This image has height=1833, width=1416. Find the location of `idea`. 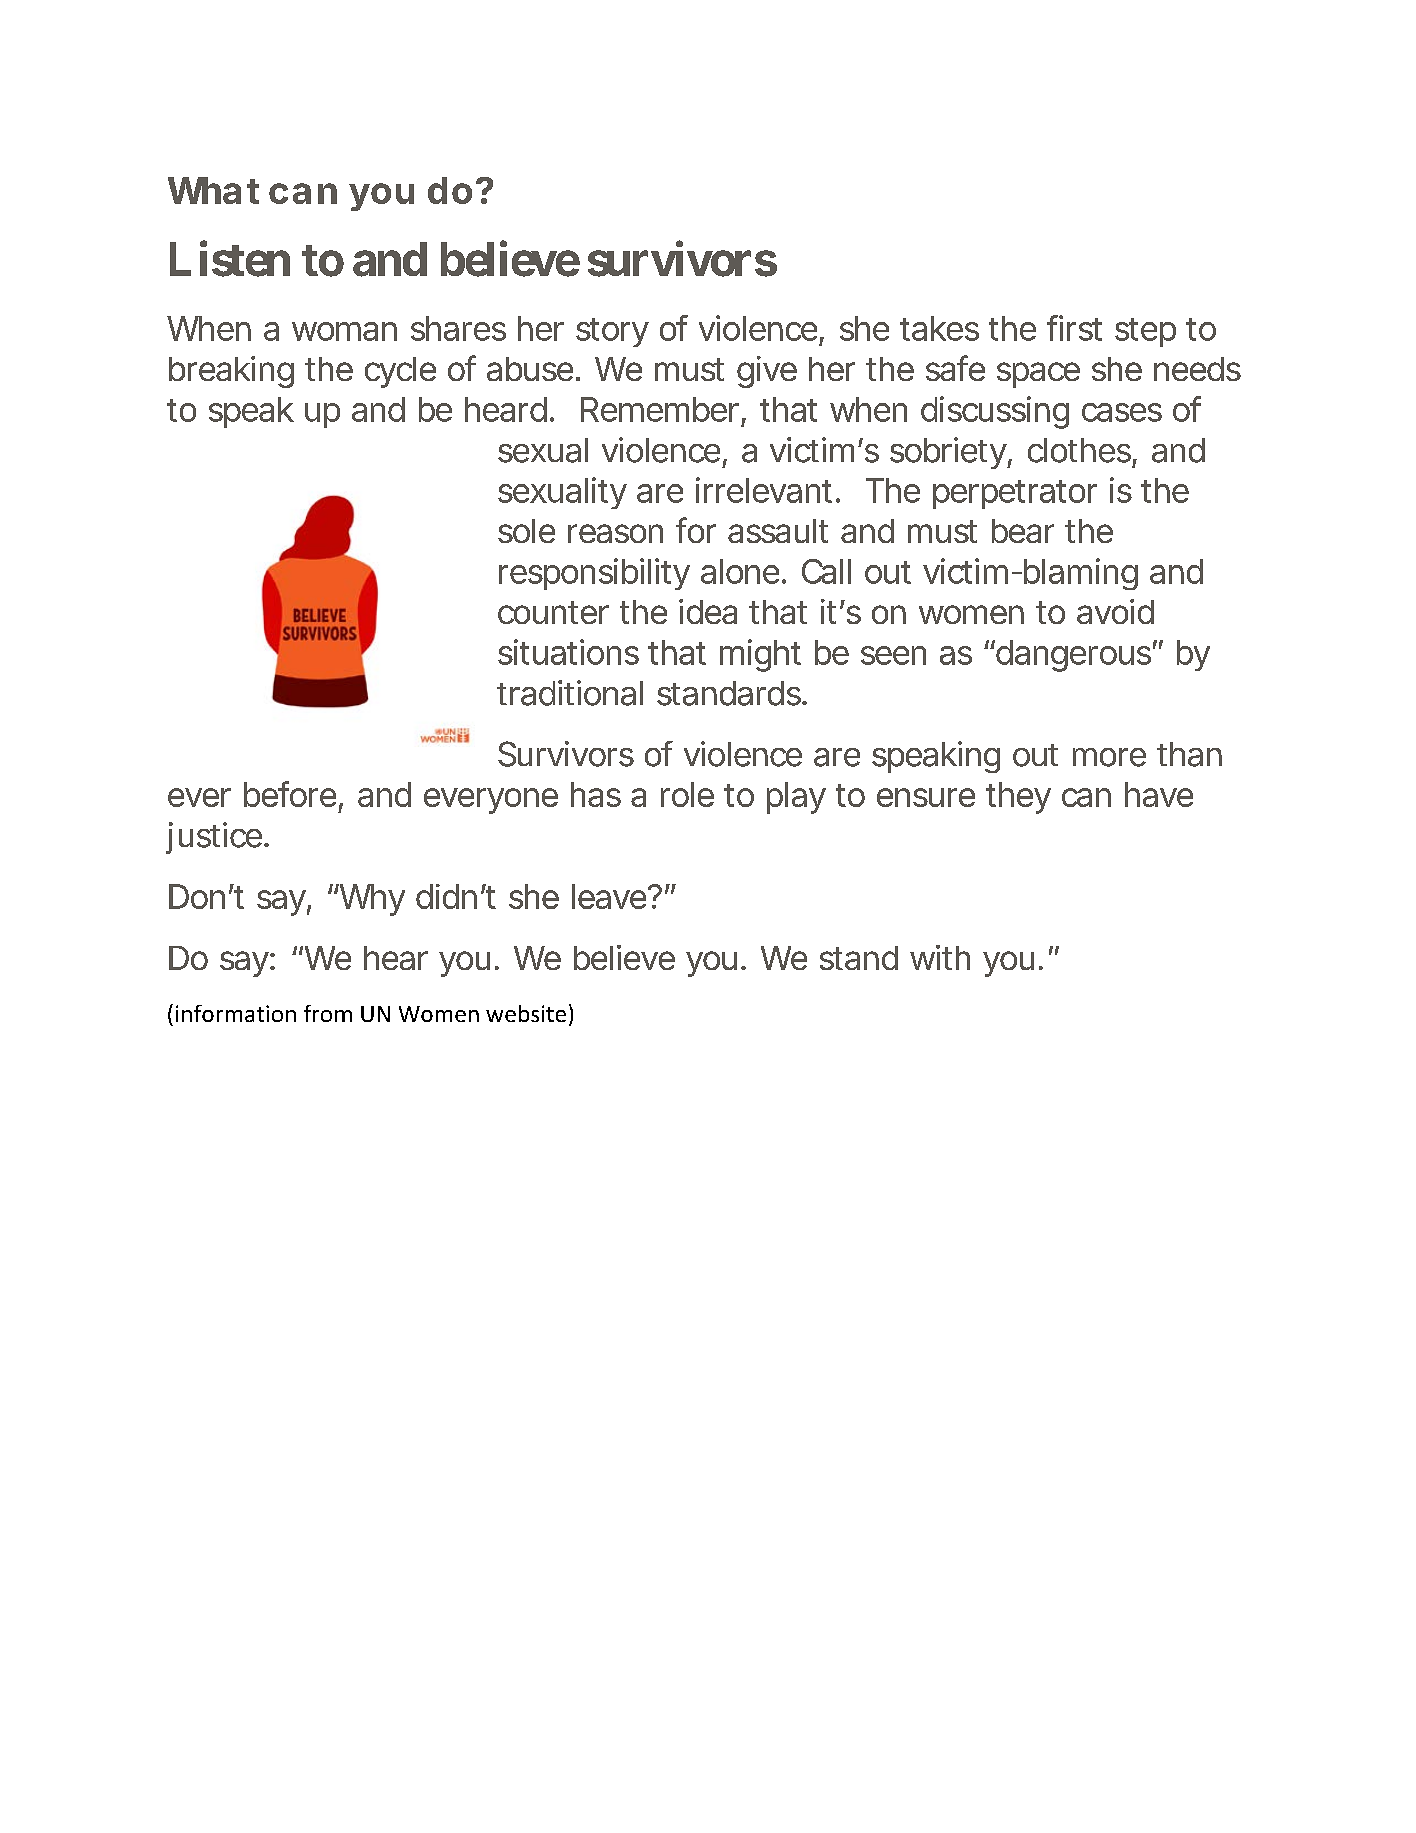

idea is located at coordinates (708, 611).
